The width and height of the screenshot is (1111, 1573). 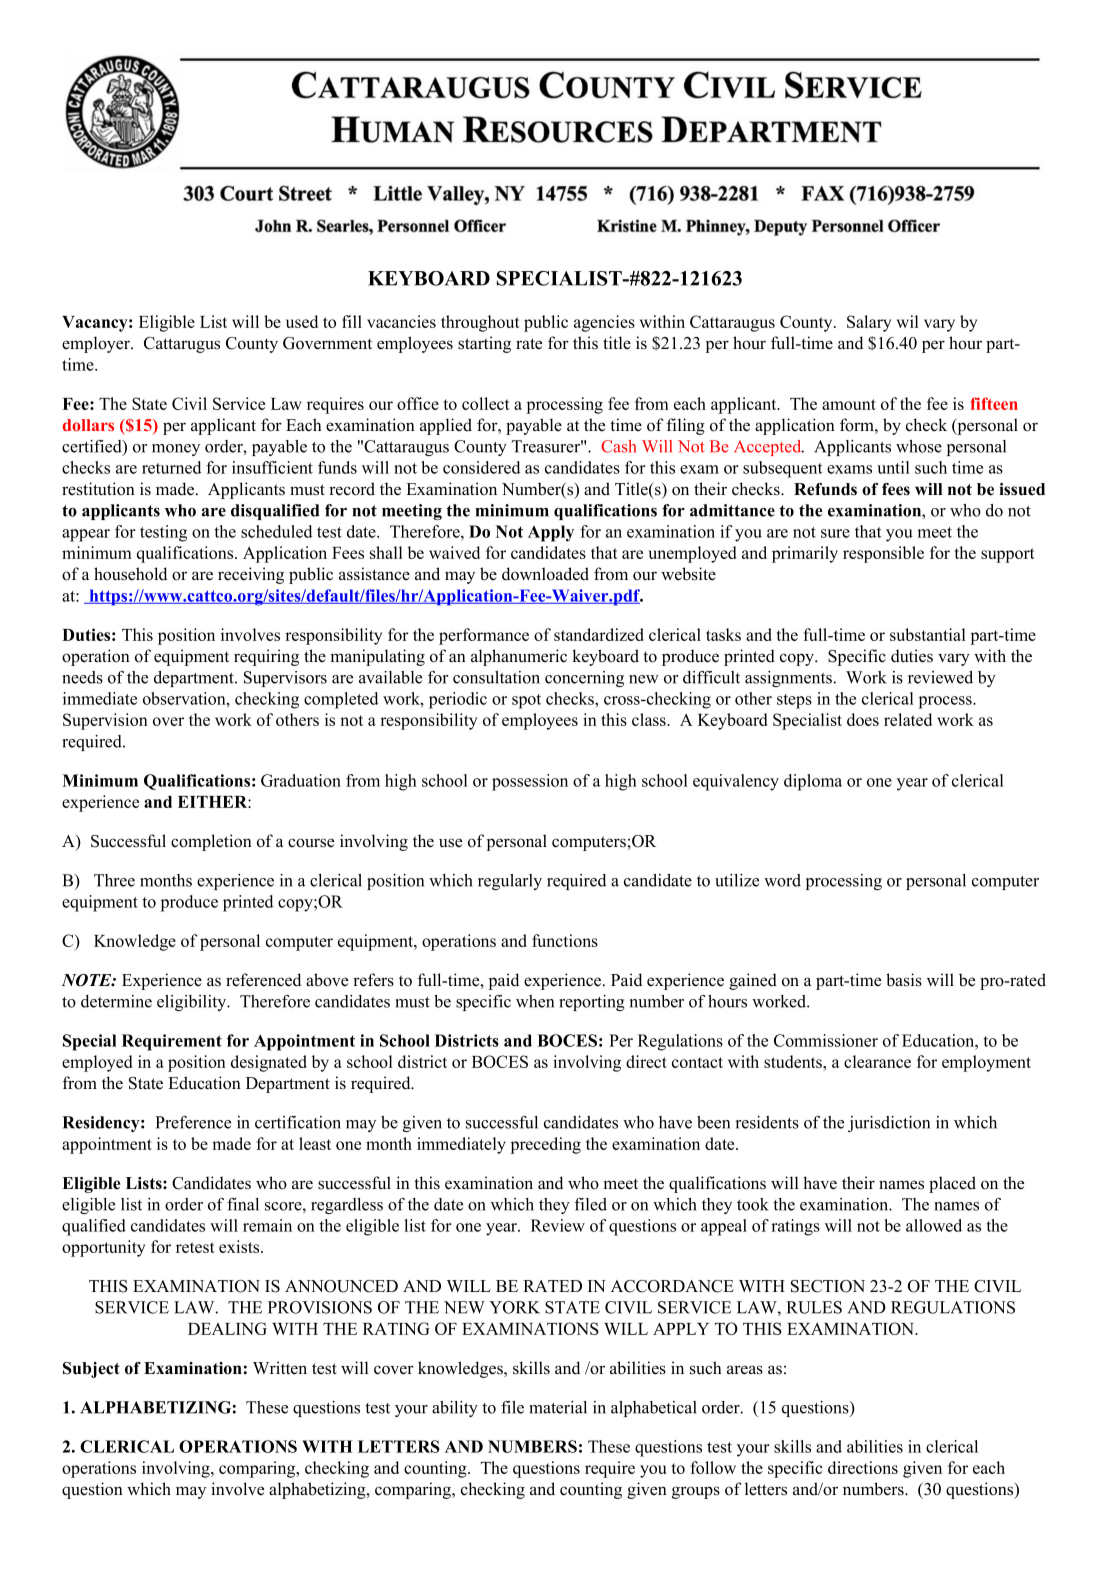 I want to click on employer, so click(x=97, y=344).
